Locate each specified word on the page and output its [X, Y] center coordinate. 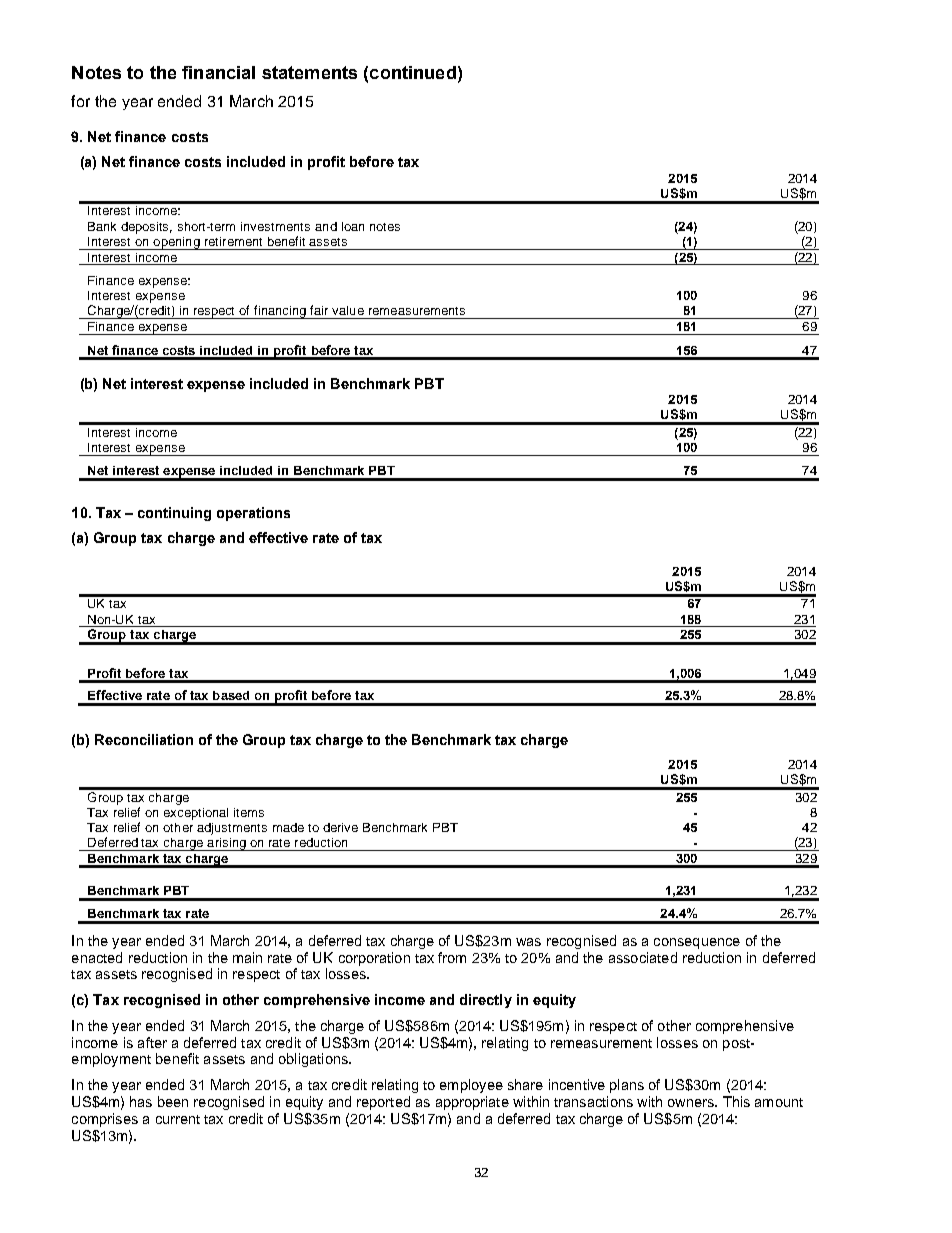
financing [280, 312]
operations [253, 514]
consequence [697, 943]
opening [176, 243]
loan [353, 226]
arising [226, 844]
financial [218, 72]
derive [340, 827]
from [452, 957]
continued [413, 72]
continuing [174, 514]
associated [643, 957]
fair [319, 310]
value [348, 310]
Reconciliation [144, 739]
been [173, 1101]
